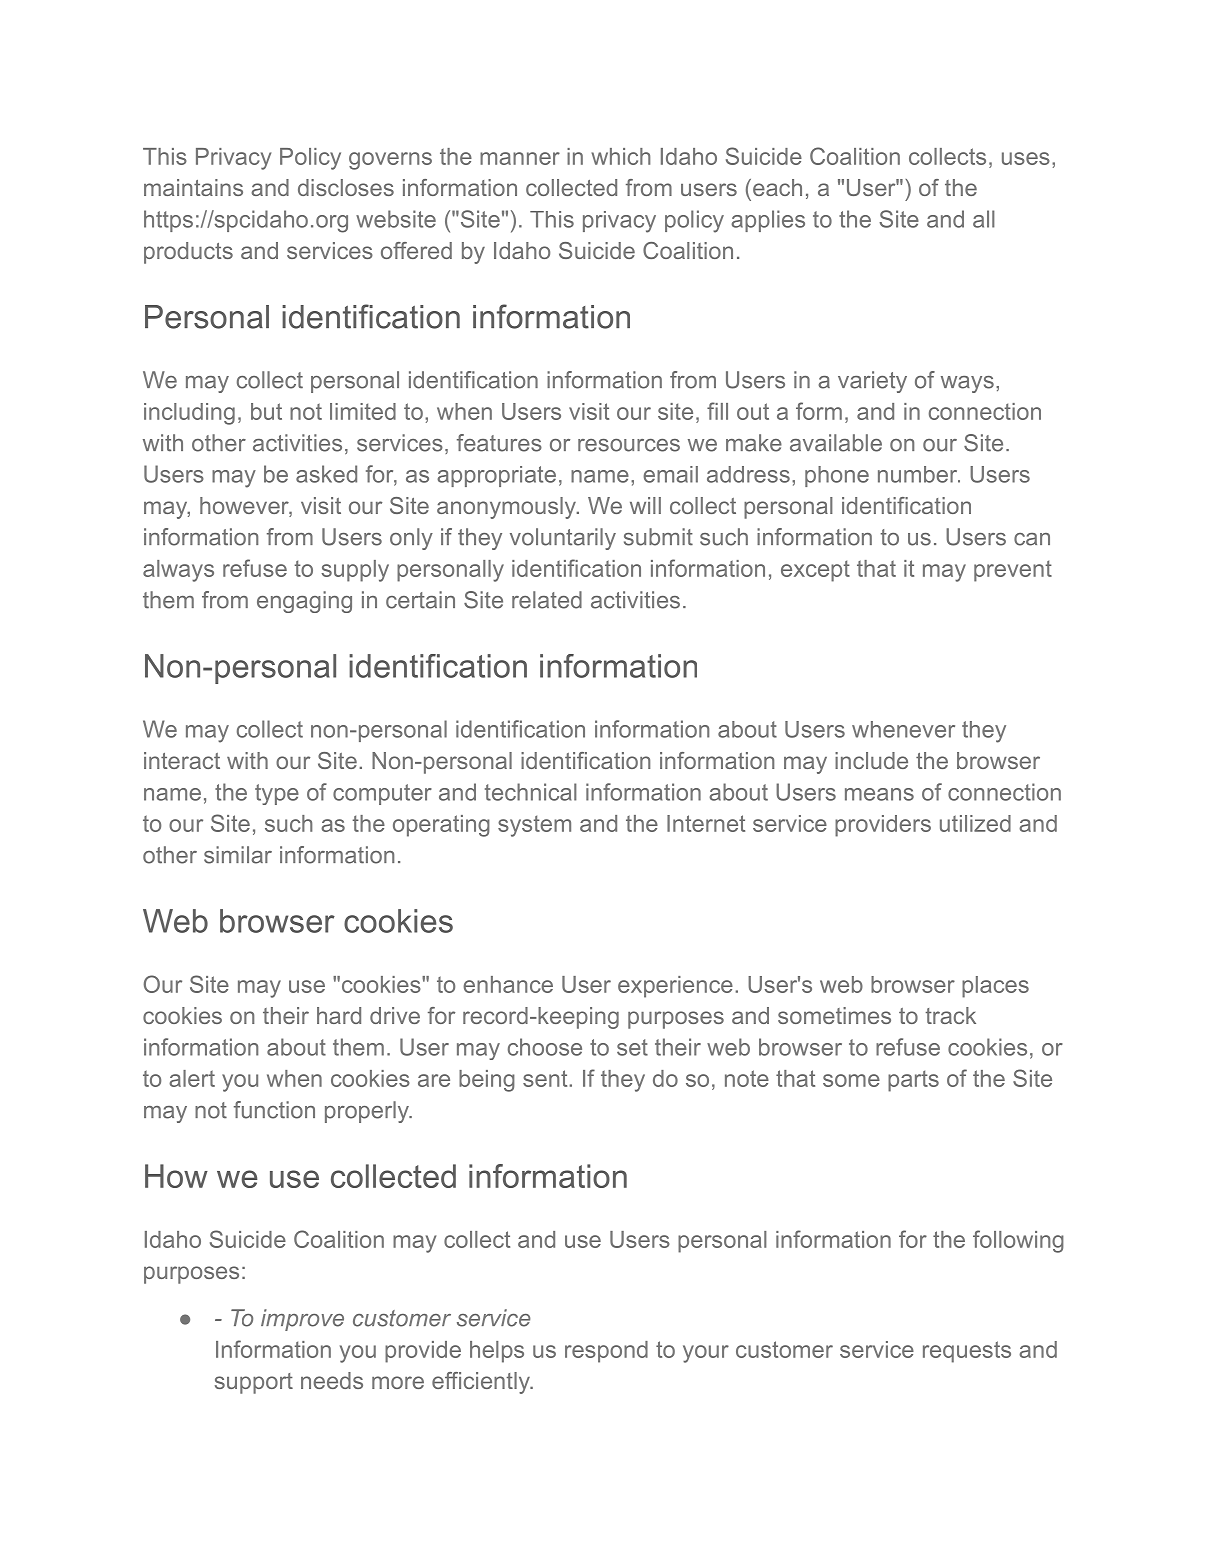  I want to click on hard, so click(339, 1015).
